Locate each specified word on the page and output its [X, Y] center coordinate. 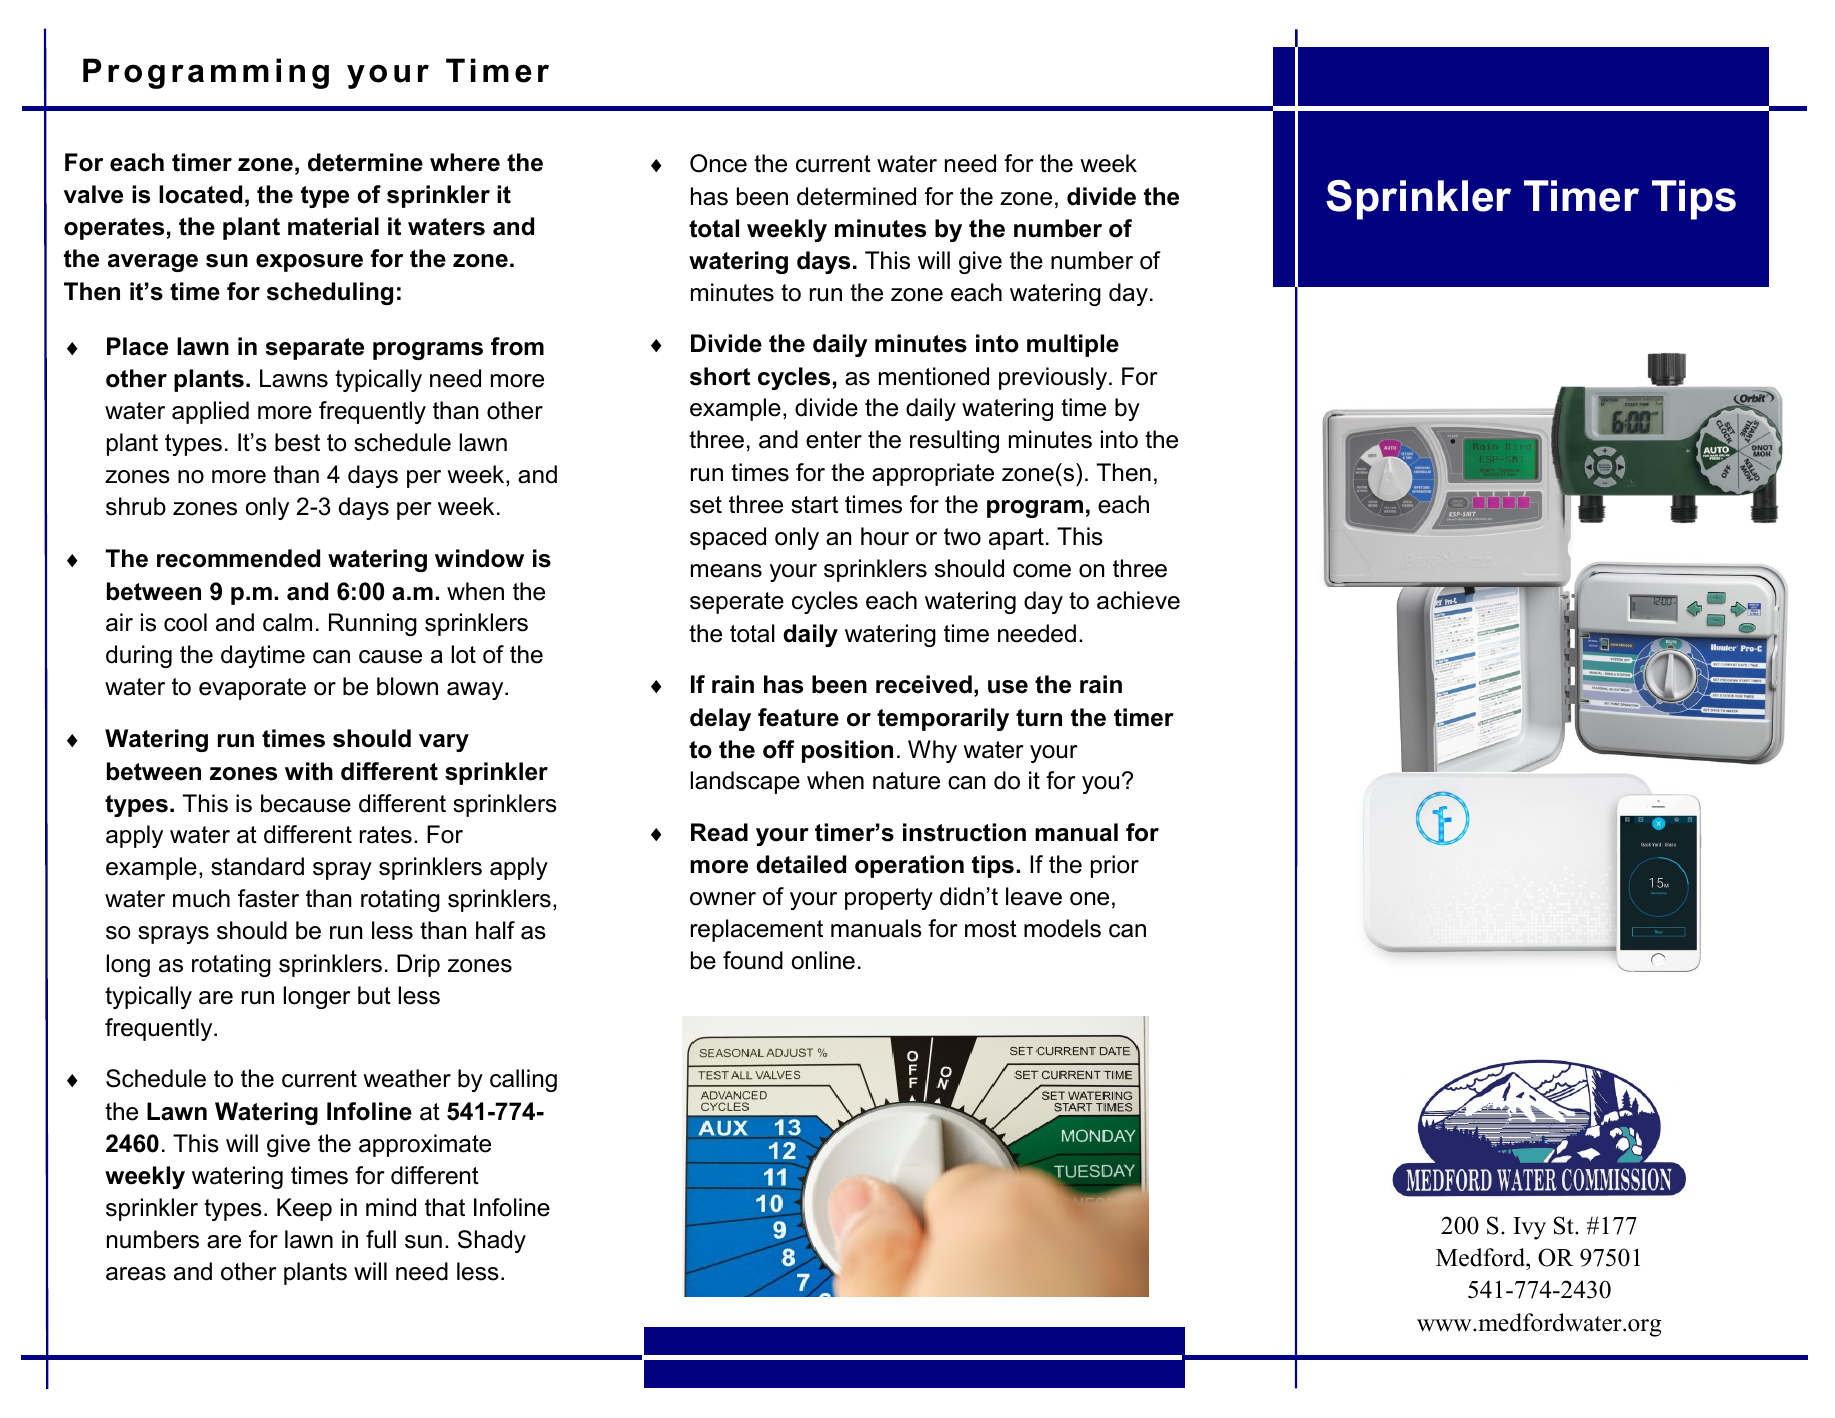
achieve [1138, 600]
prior [1115, 866]
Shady [492, 1241]
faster [268, 898]
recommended [238, 558]
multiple [1073, 345]
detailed [801, 864]
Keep [304, 1209]
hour [885, 536]
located [200, 194]
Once [718, 163]
